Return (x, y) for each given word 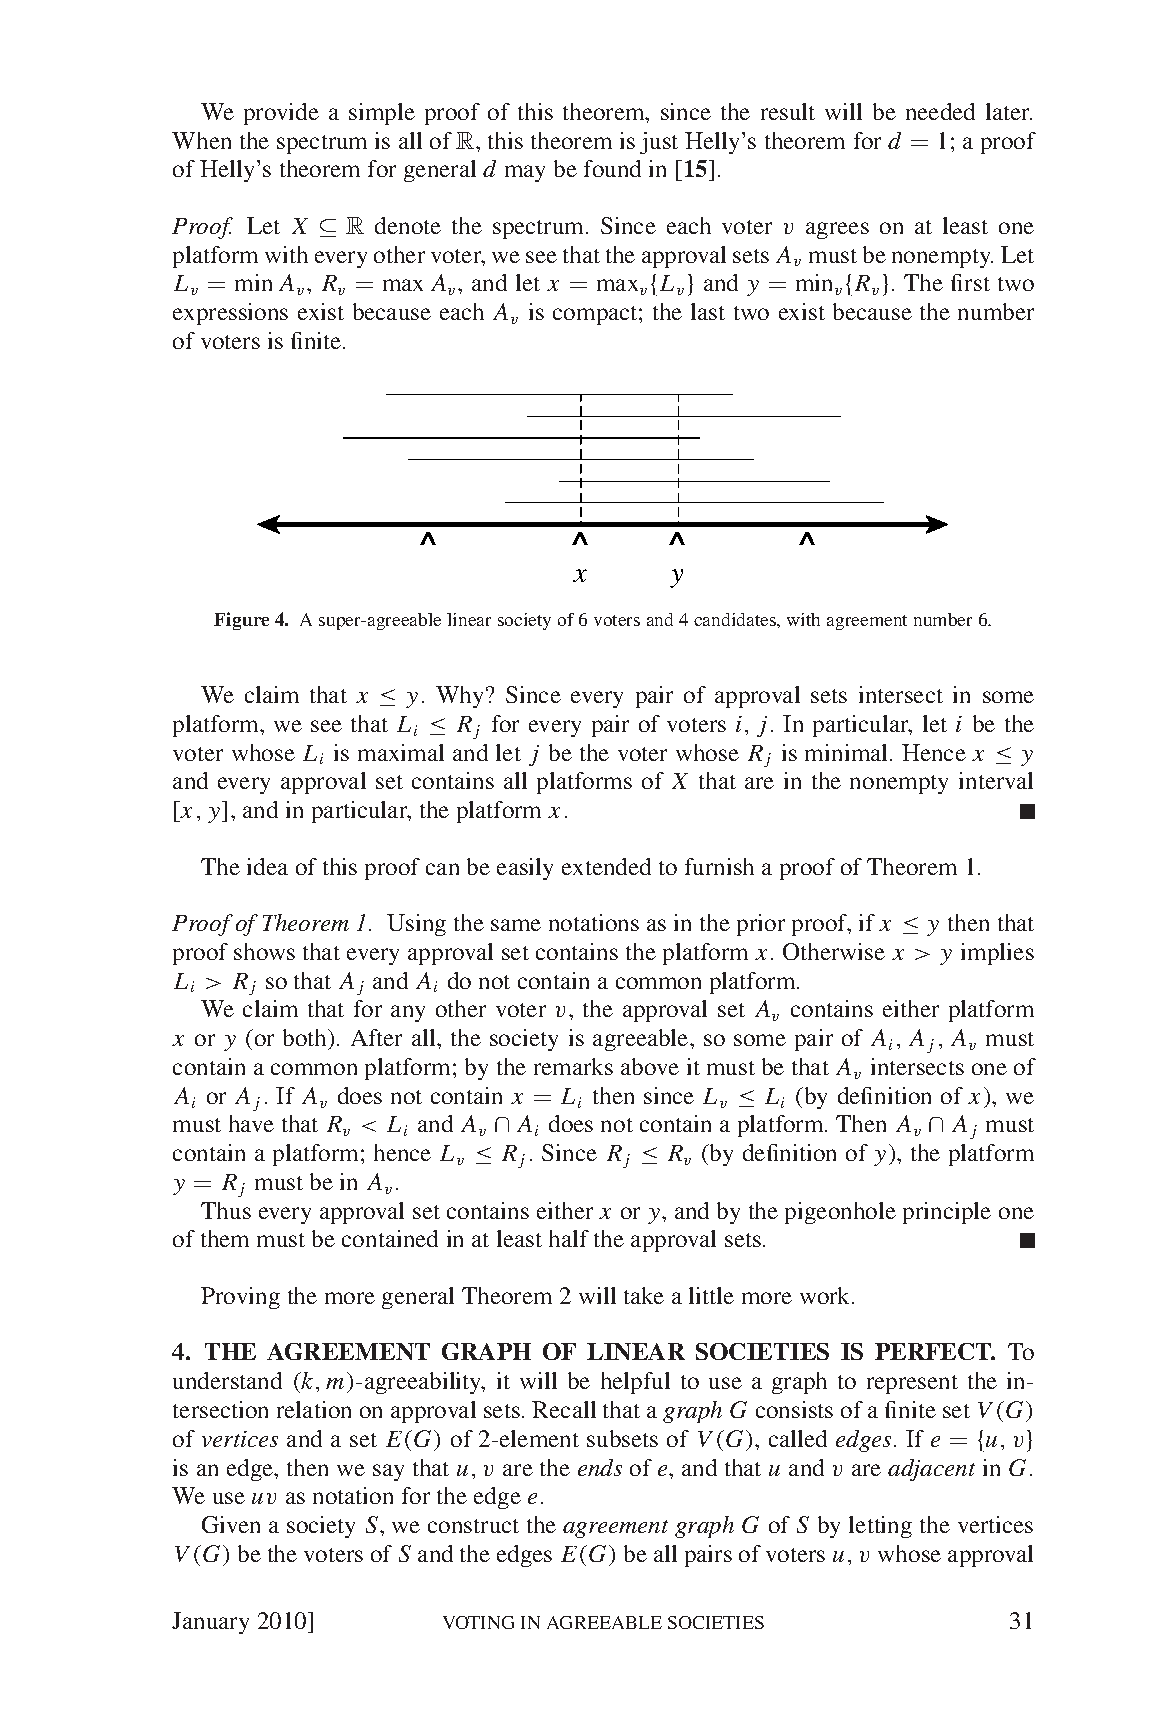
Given (231, 1524)
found (612, 168)
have (251, 1123)
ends (600, 1467)
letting (880, 1527)
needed (940, 111)
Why (461, 697)
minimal (848, 752)
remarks (573, 1066)
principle (947, 1213)
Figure (241, 621)
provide (281, 114)
